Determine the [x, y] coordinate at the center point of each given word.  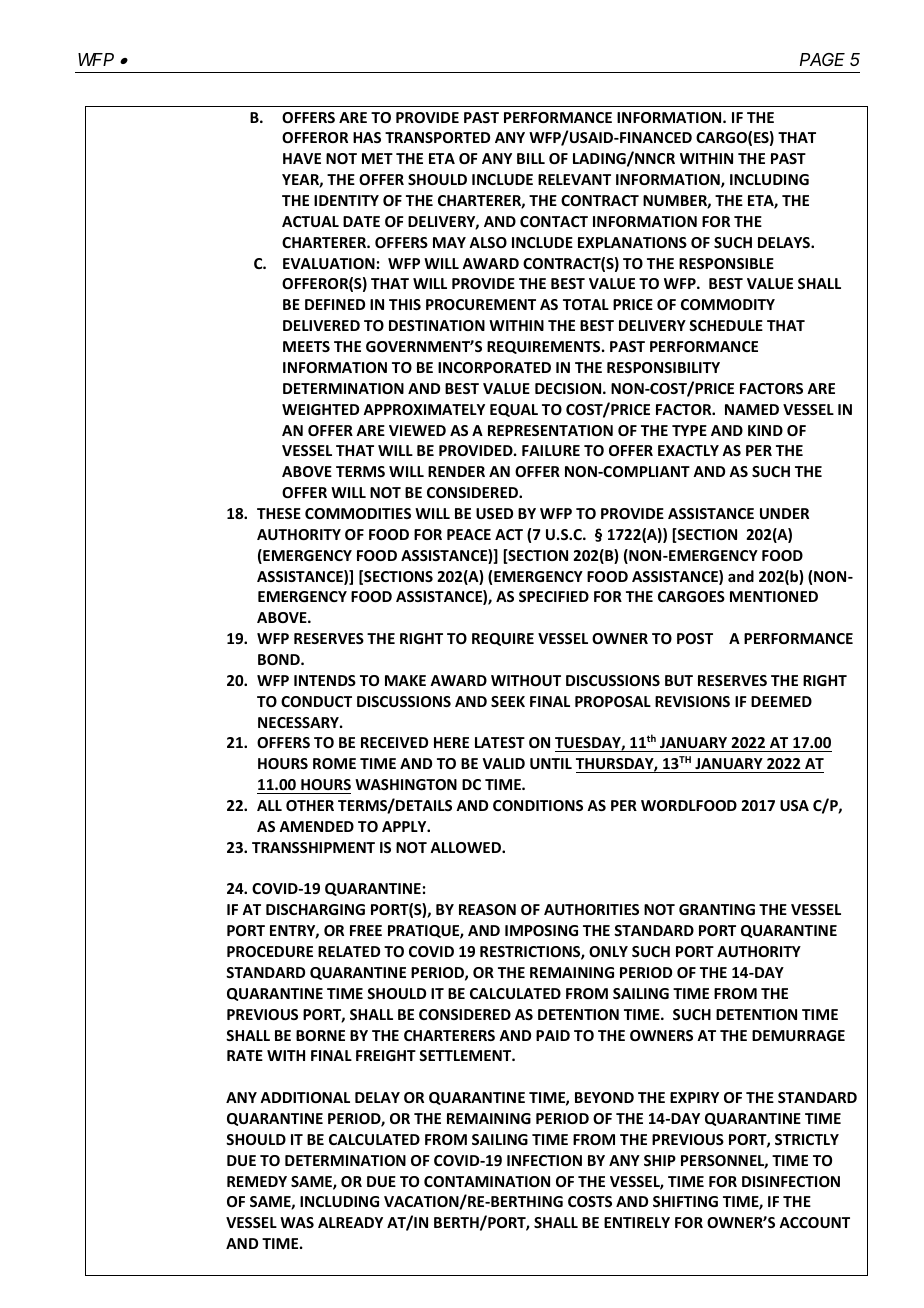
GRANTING [717, 909]
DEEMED [781, 701]
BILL [531, 158]
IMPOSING [541, 930]
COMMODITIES [358, 513]
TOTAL [586, 304]
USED [494, 513]
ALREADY [350, 1222]
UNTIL [551, 763]
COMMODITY [728, 304]
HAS [367, 137]
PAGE [822, 59]
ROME [334, 763]
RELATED [349, 951]
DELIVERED [321, 325]
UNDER [784, 513]
